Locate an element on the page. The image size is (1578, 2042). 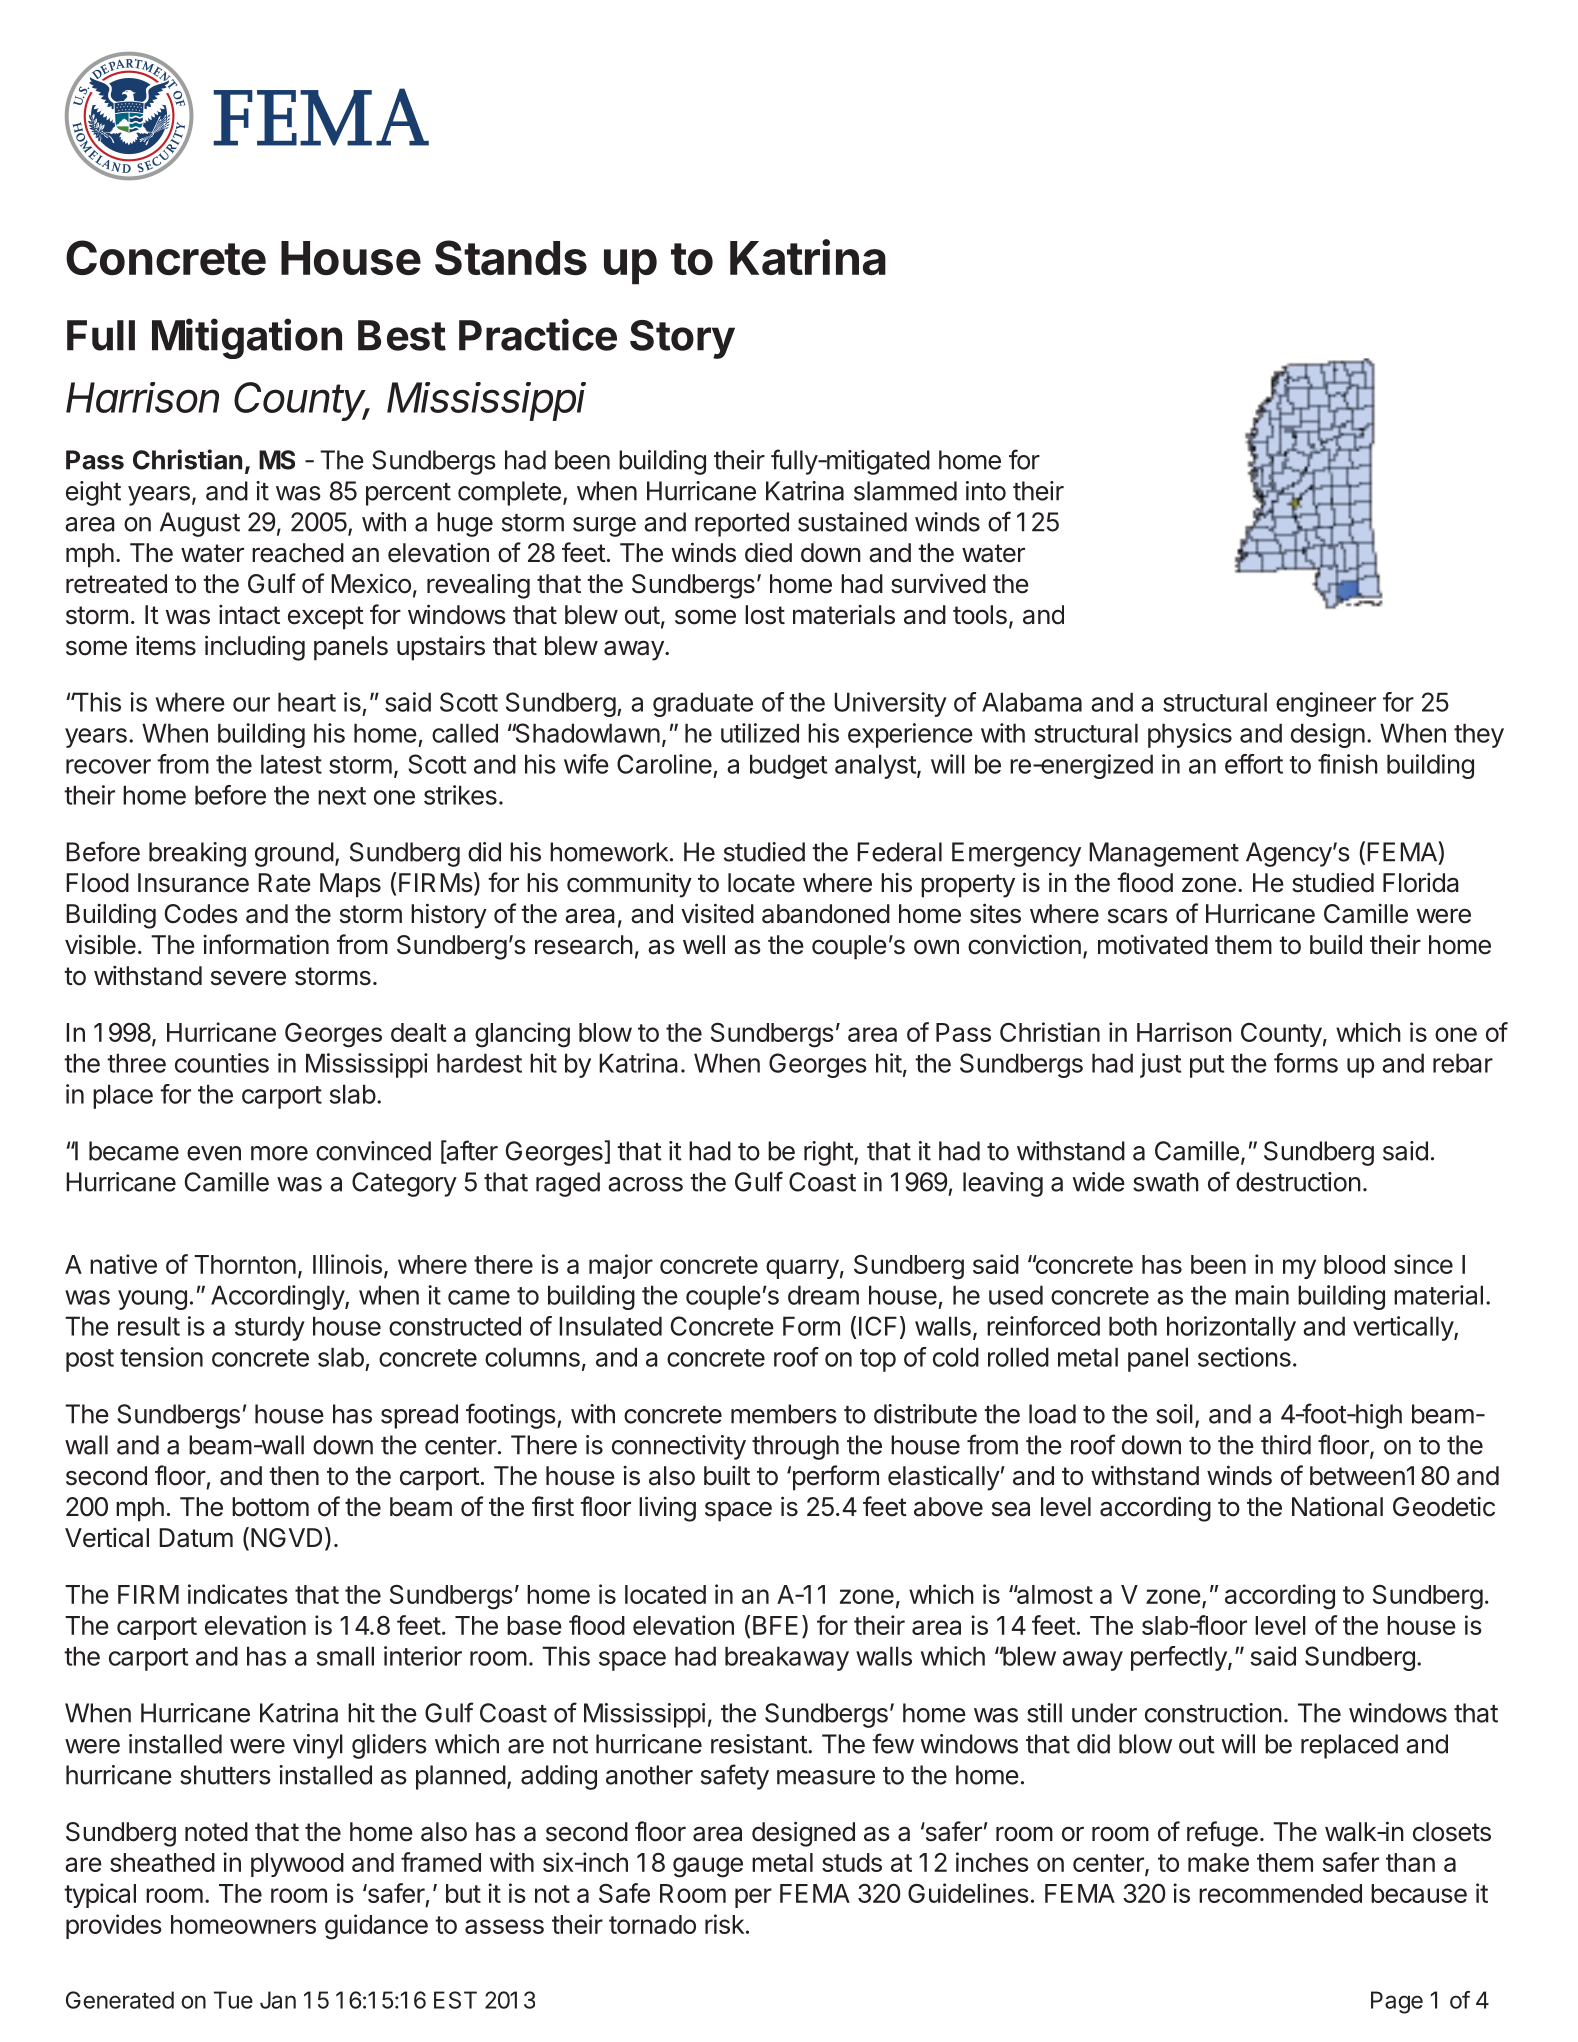
recommended is located at coordinates (1280, 1893).
